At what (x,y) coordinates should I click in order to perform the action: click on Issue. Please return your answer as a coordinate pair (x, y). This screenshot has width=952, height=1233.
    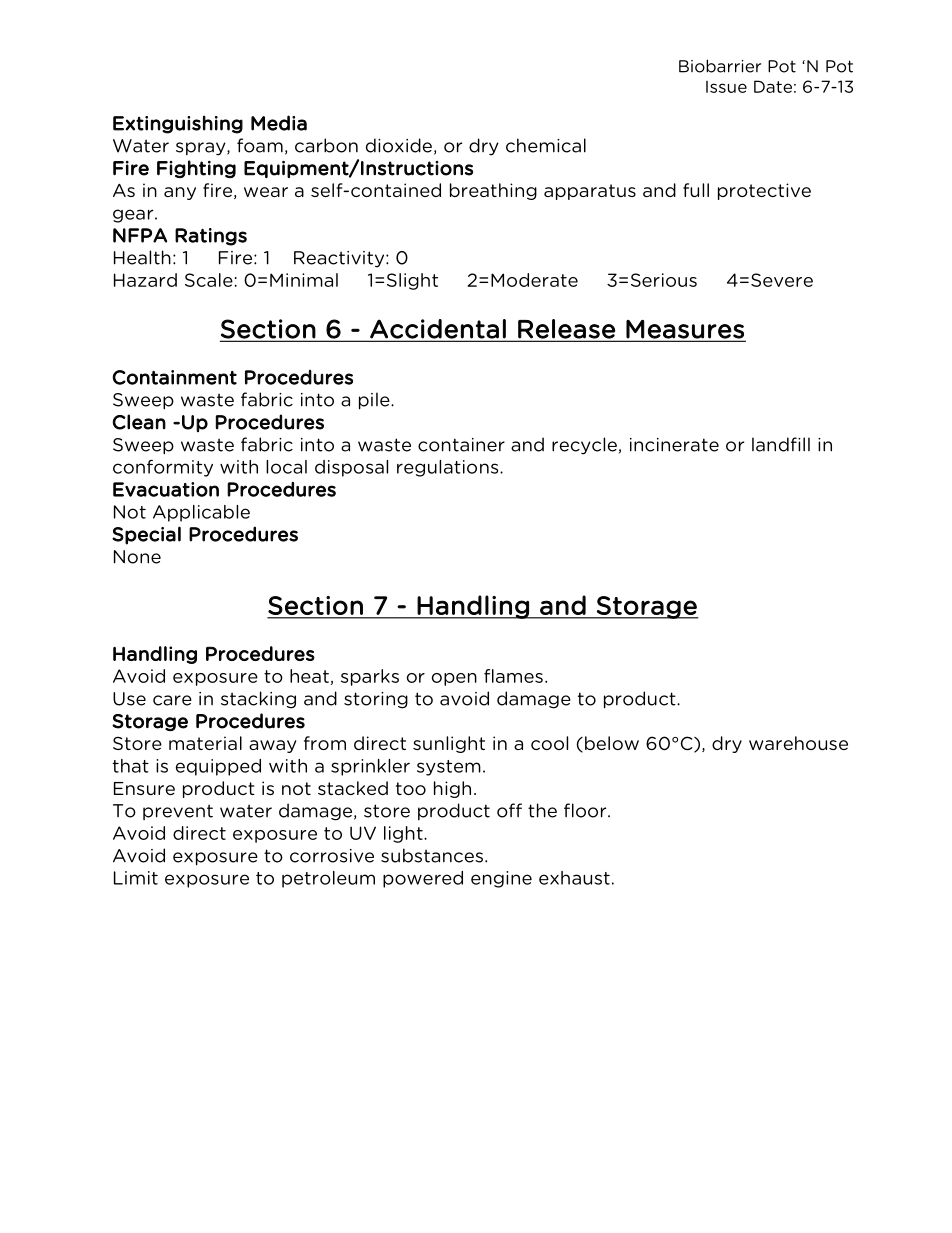
    Looking at the image, I should click on (726, 87).
